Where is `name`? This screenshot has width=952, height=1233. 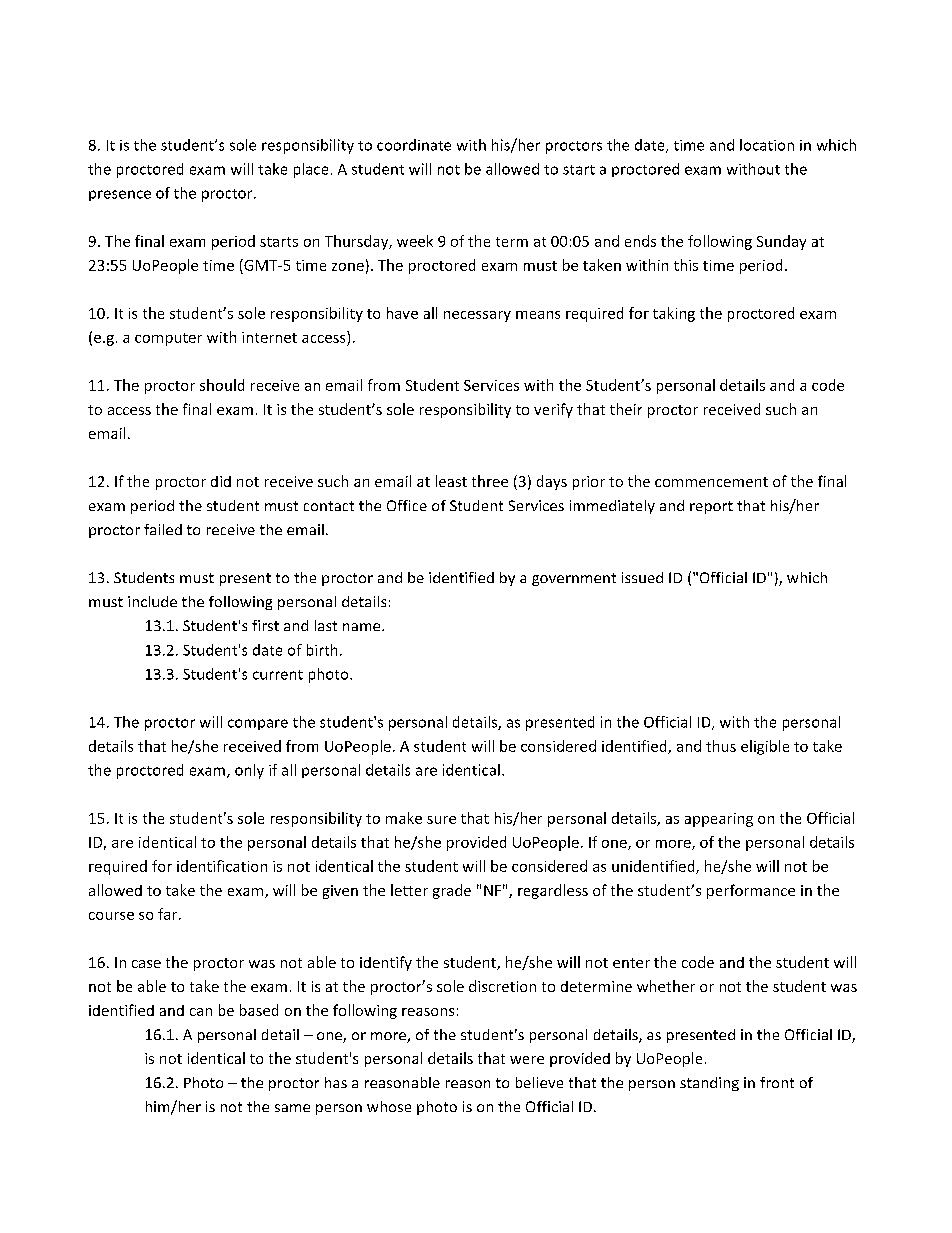
name is located at coordinates (363, 627).
